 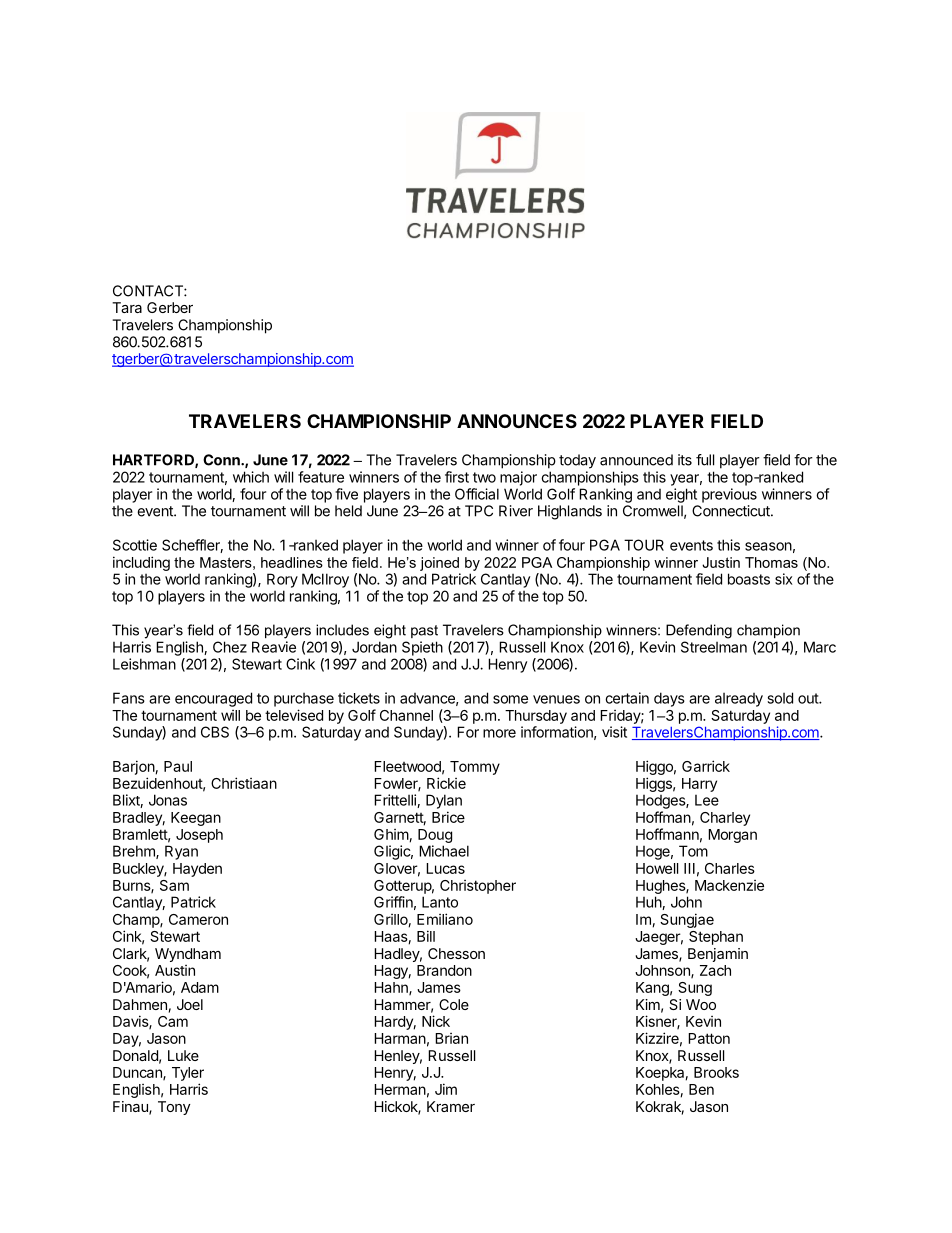 I want to click on ANNOUNCES, so click(x=517, y=421).
